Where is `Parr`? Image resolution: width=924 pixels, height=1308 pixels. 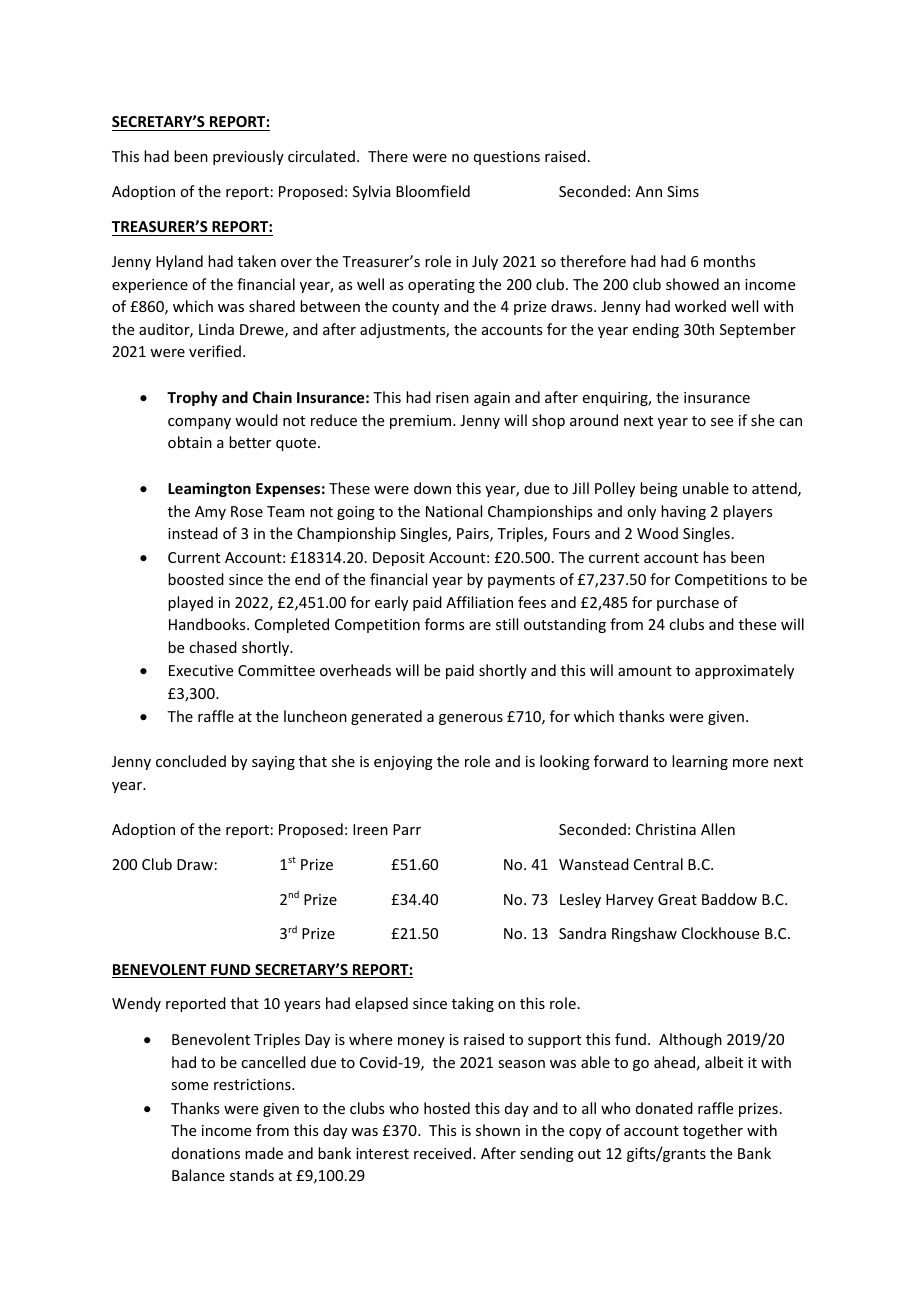 Parr is located at coordinates (407, 829).
